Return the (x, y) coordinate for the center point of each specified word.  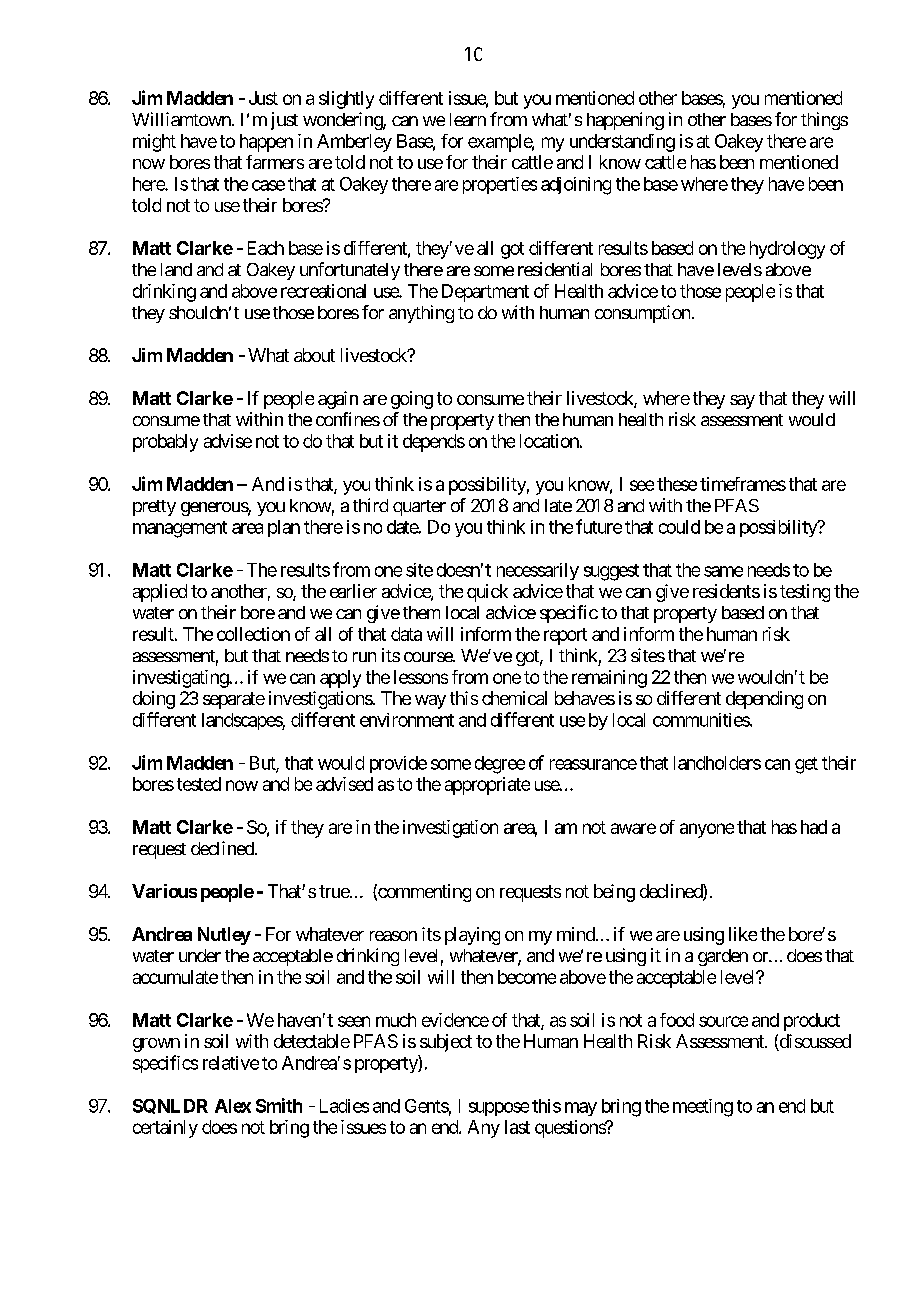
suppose (499, 1109)
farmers (275, 162)
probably (165, 443)
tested (199, 784)
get (806, 765)
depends (434, 443)
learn (468, 119)
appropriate (487, 786)
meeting (703, 1108)
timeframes (743, 484)
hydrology (787, 250)
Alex (233, 1106)
